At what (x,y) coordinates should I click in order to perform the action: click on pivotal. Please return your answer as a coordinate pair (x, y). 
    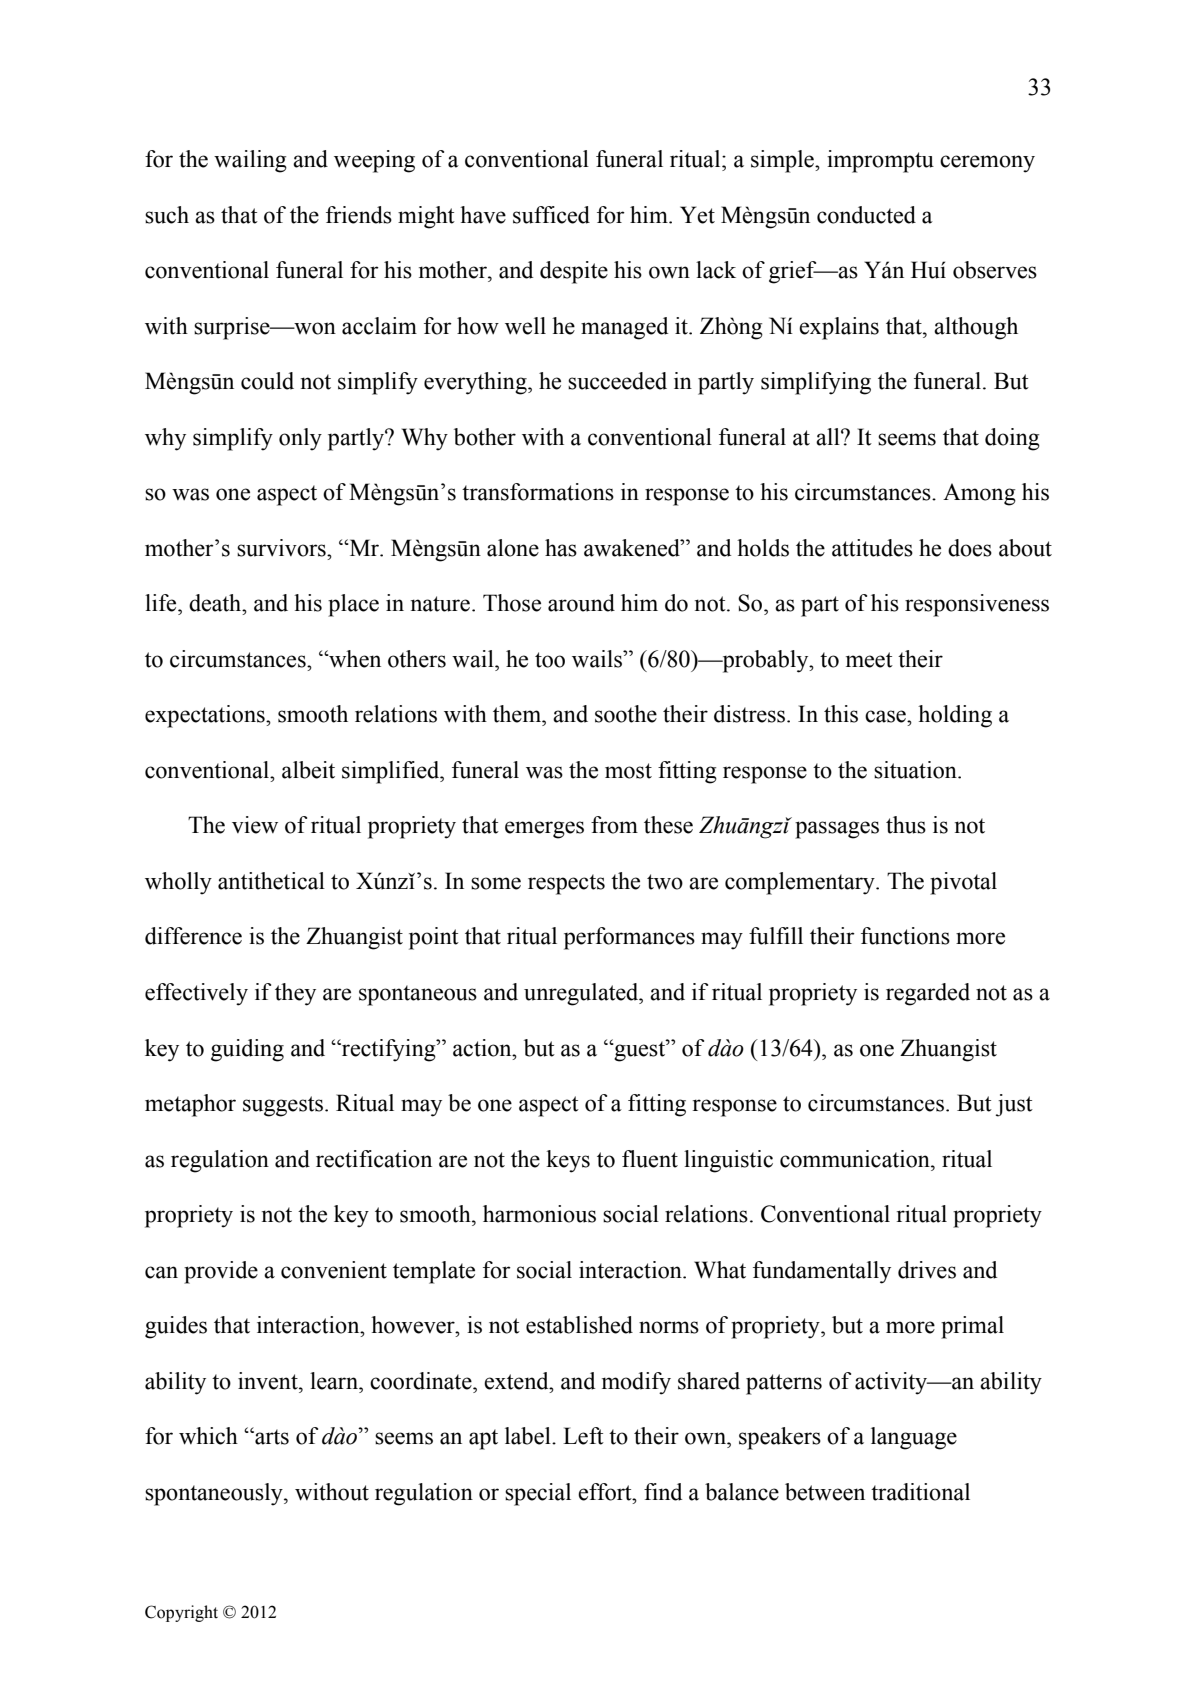
    Looking at the image, I should click on (963, 883).
